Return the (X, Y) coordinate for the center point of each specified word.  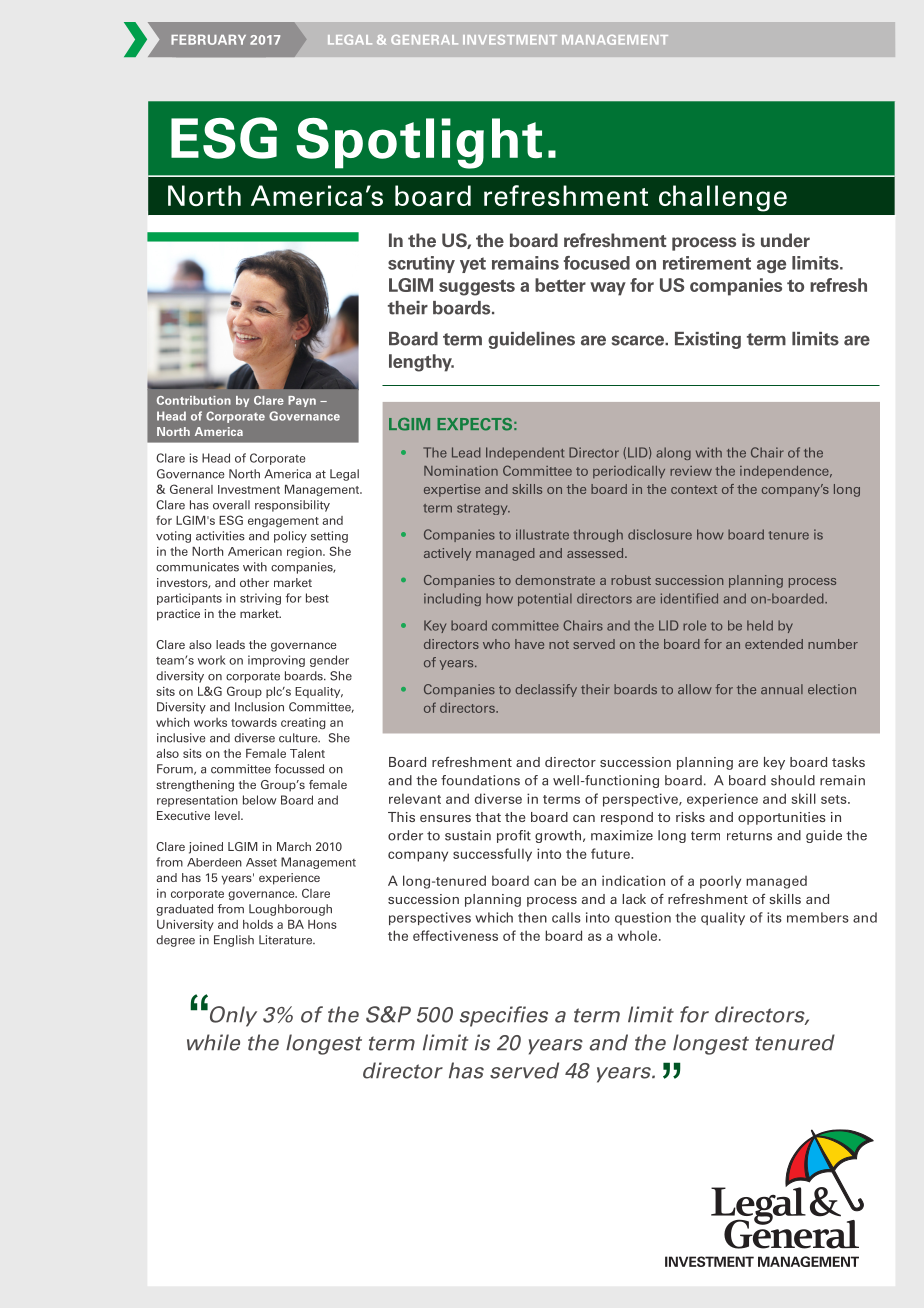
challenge (723, 198)
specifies (504, 1016)
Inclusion (259, 707)
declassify (546, 690)
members (818, 917)
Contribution (194, 400)
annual (782, 689)
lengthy (421, 363)
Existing (708, 340)
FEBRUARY (208, 40)
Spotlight (419, 143)
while (213, 1042)
